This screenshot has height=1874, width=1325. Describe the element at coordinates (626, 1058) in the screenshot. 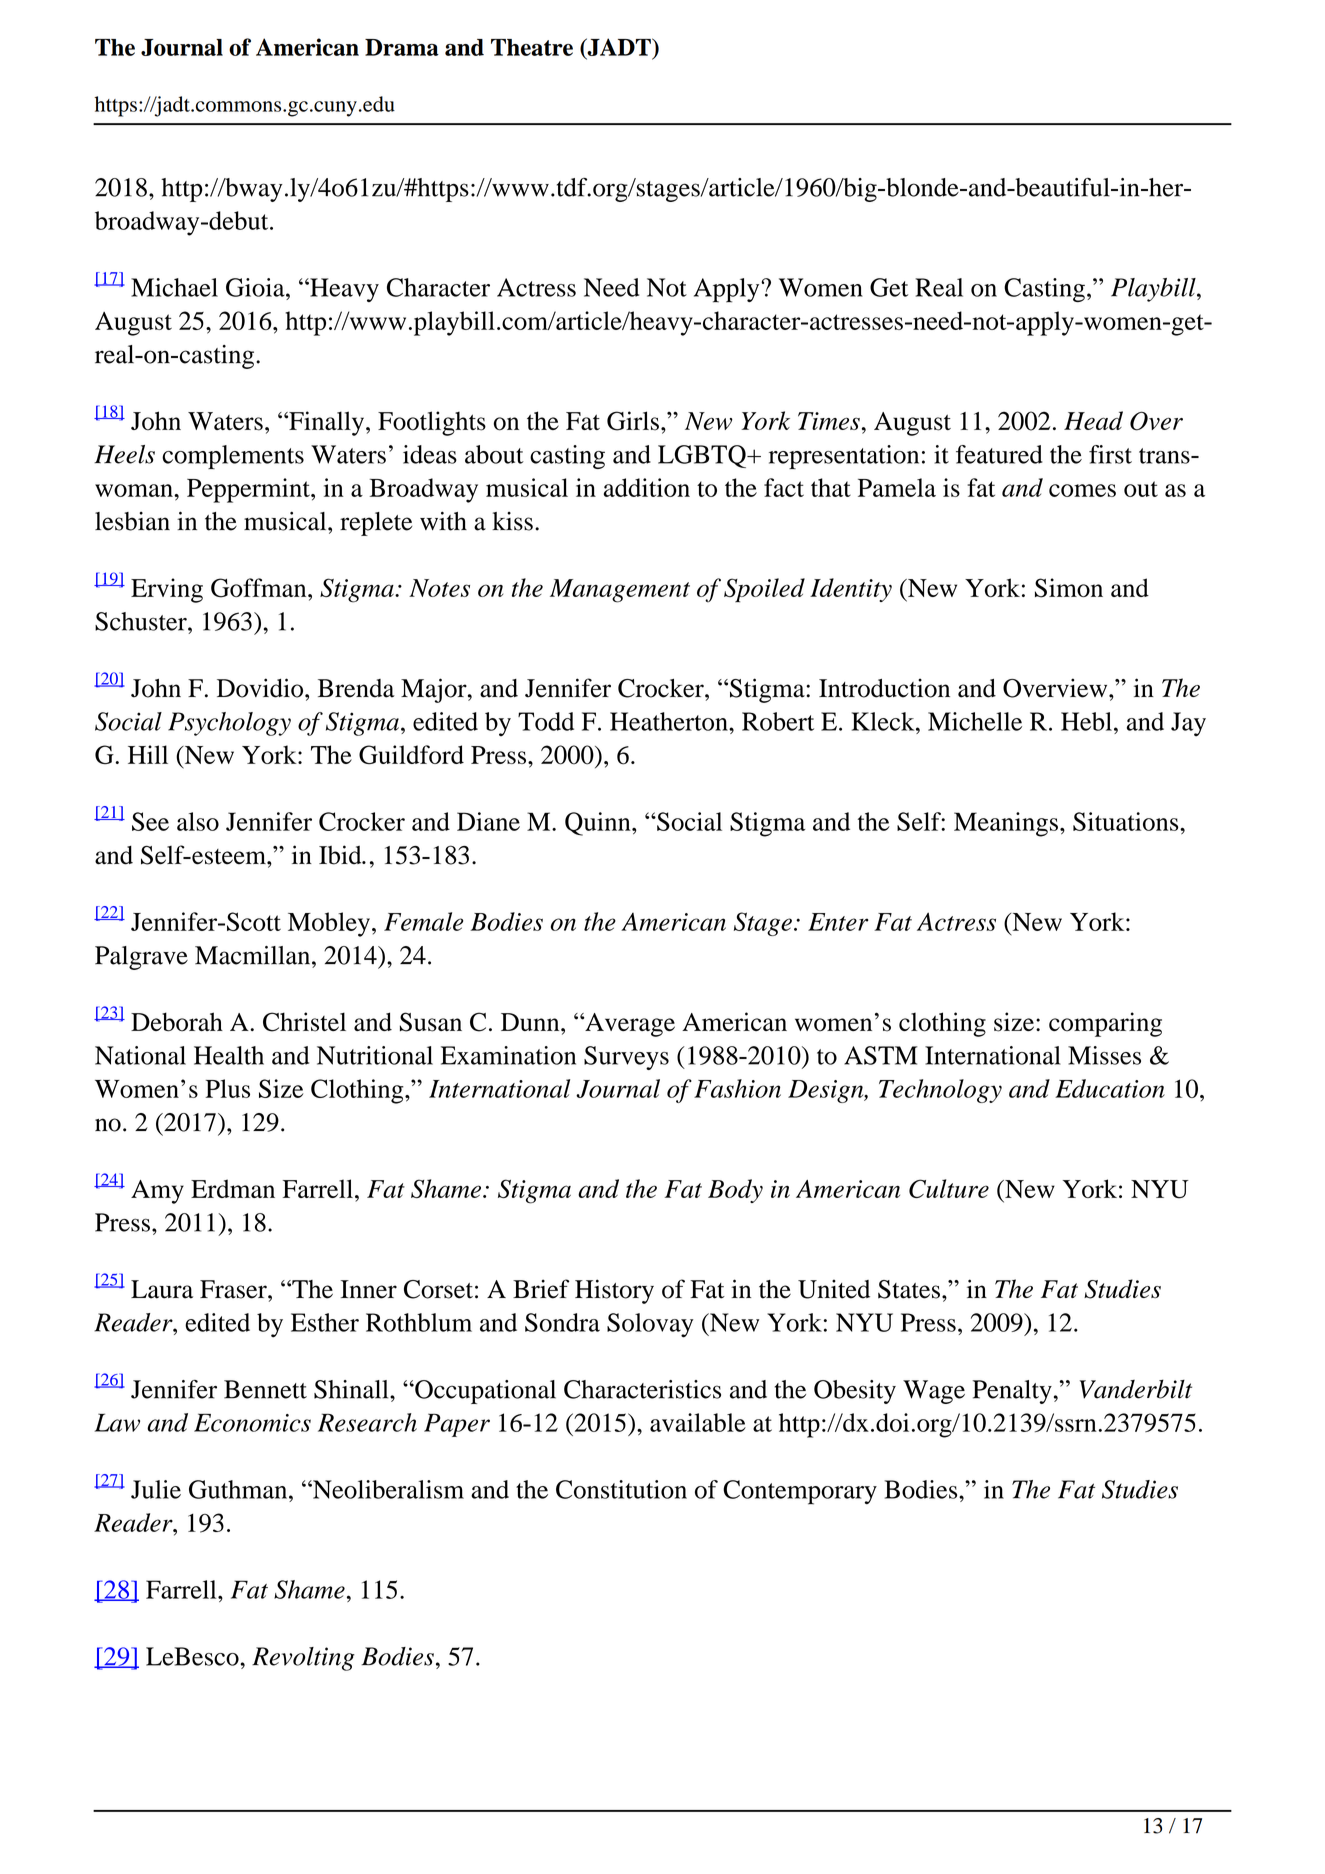

I see `Surveys` at that location.
